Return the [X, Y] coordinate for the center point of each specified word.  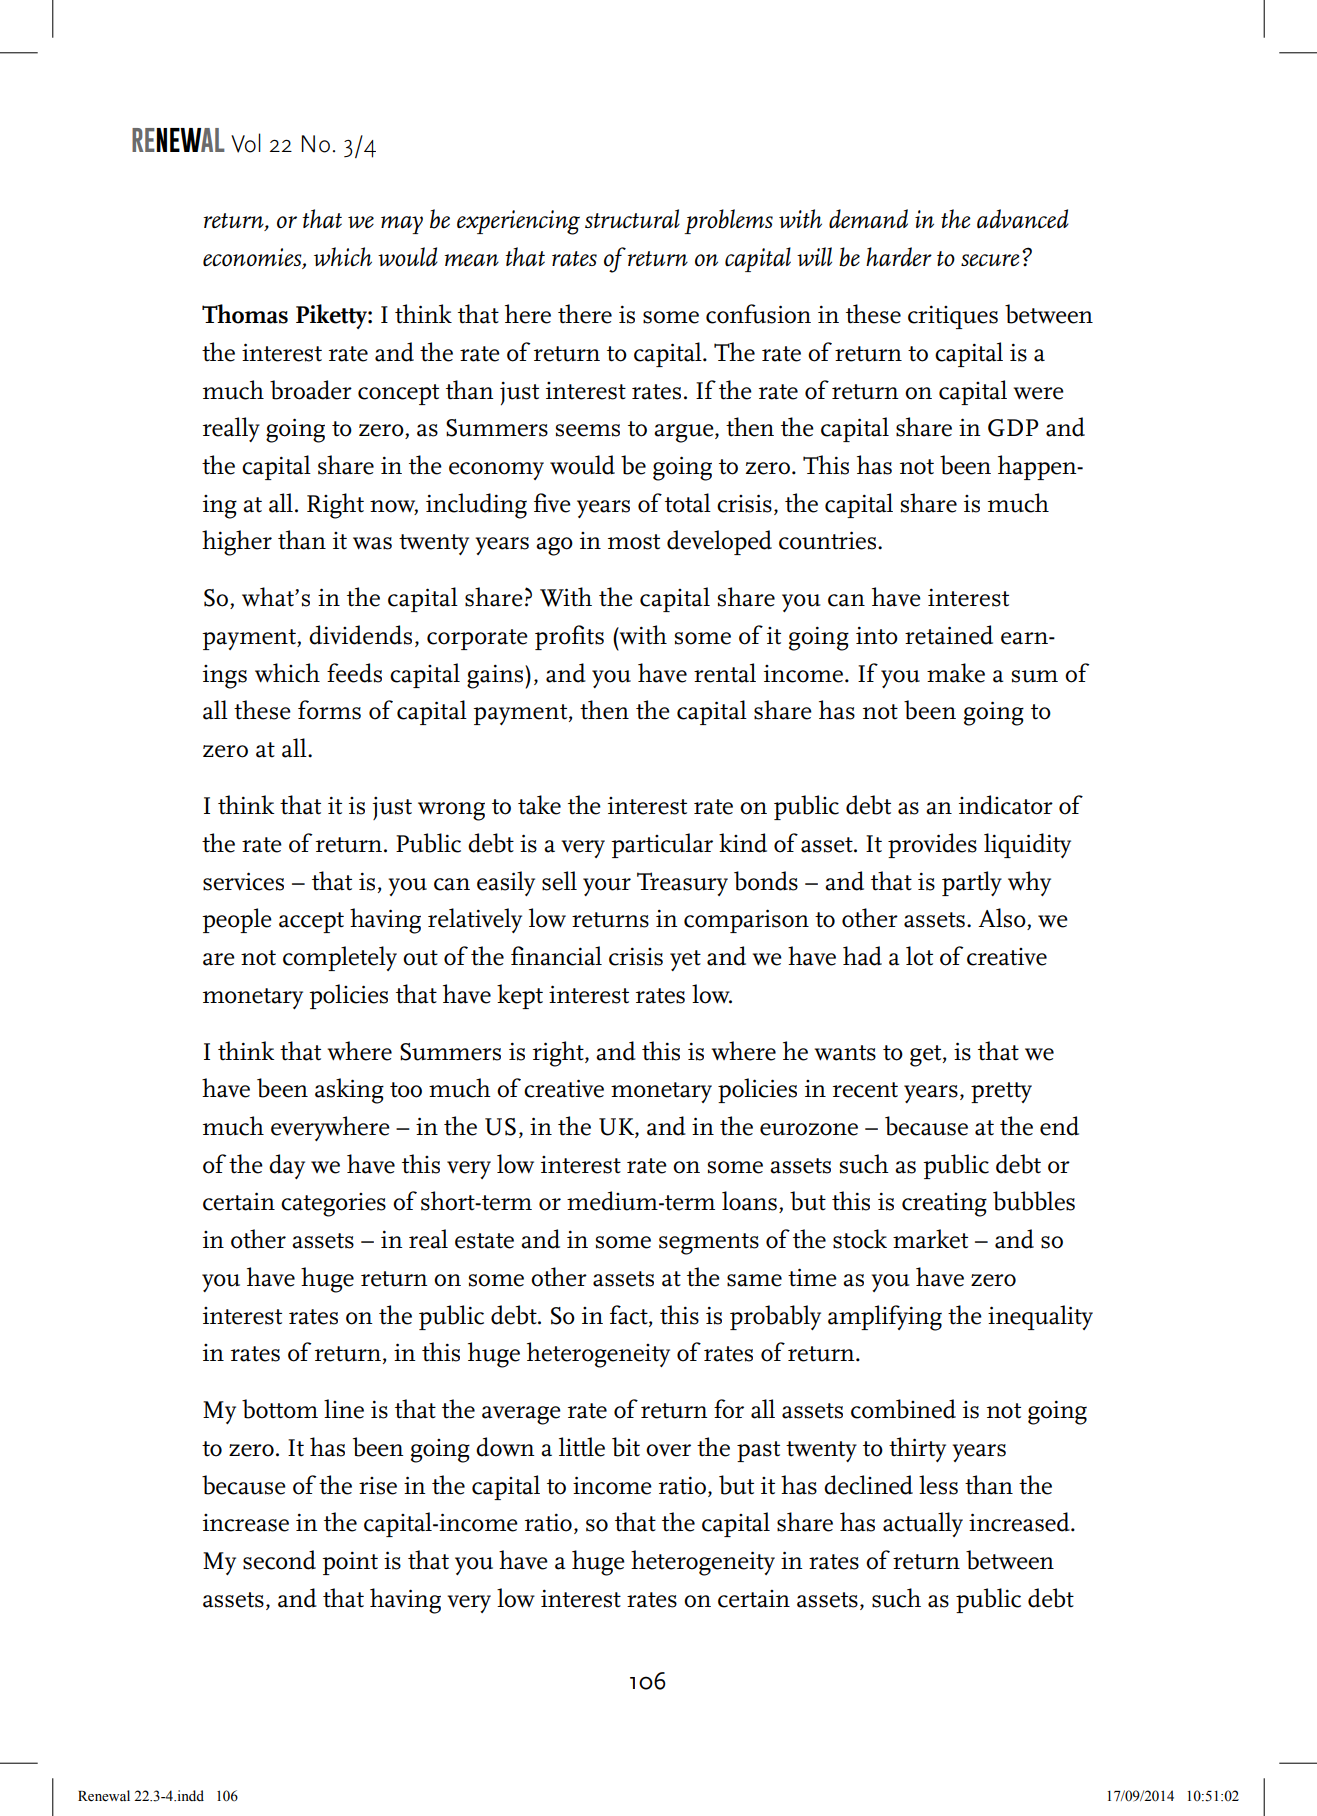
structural [632, 219]
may [402, 225]
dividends [360, 635]
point [350, 1563]
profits [569, 637]
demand [868, 219]
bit [626, 1447]
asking [349, 1091]
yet [685, 960]
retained [949, 635]
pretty [1001, 1092]
